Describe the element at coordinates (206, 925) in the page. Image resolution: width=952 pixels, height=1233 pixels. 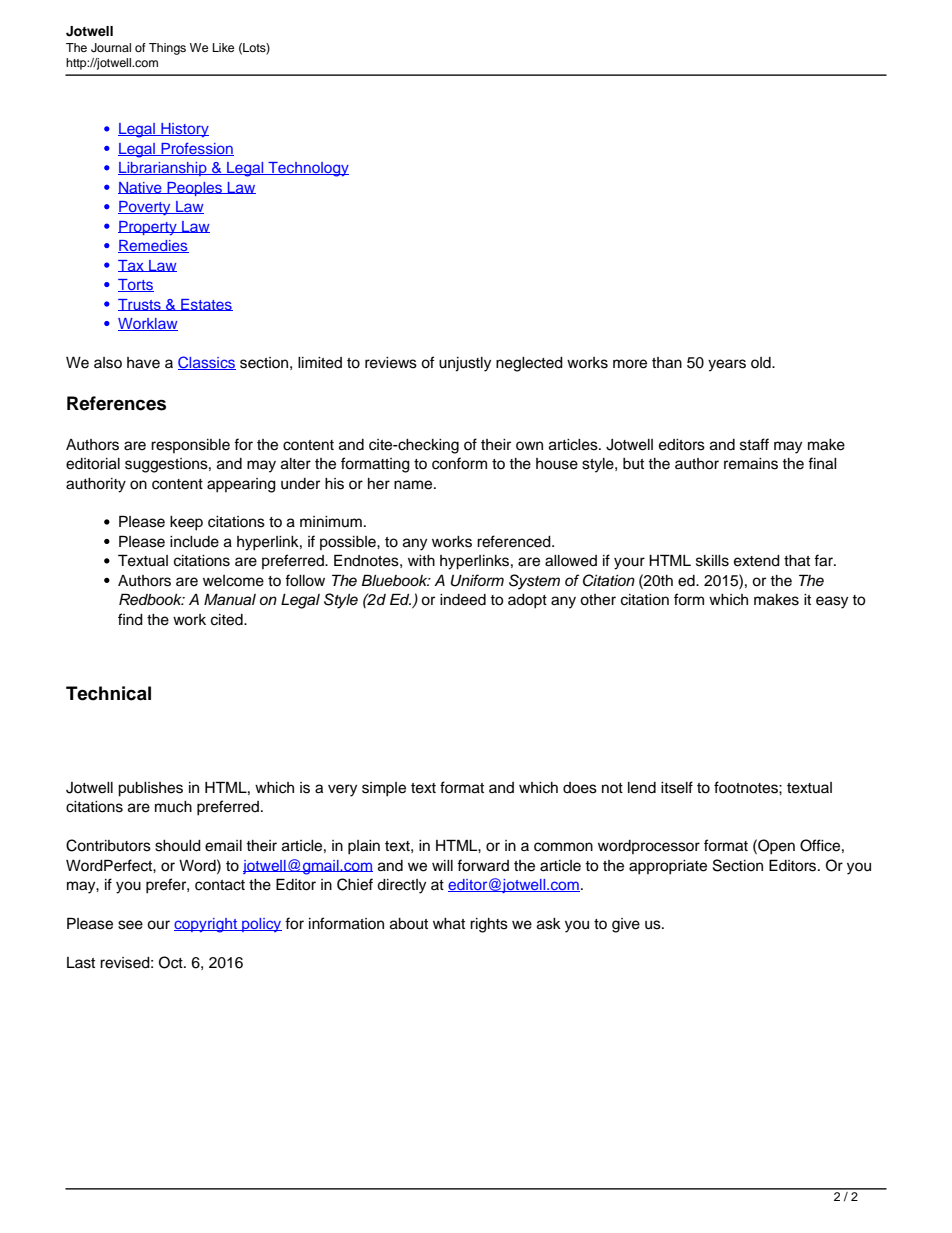
I see `copyright` at that location.
